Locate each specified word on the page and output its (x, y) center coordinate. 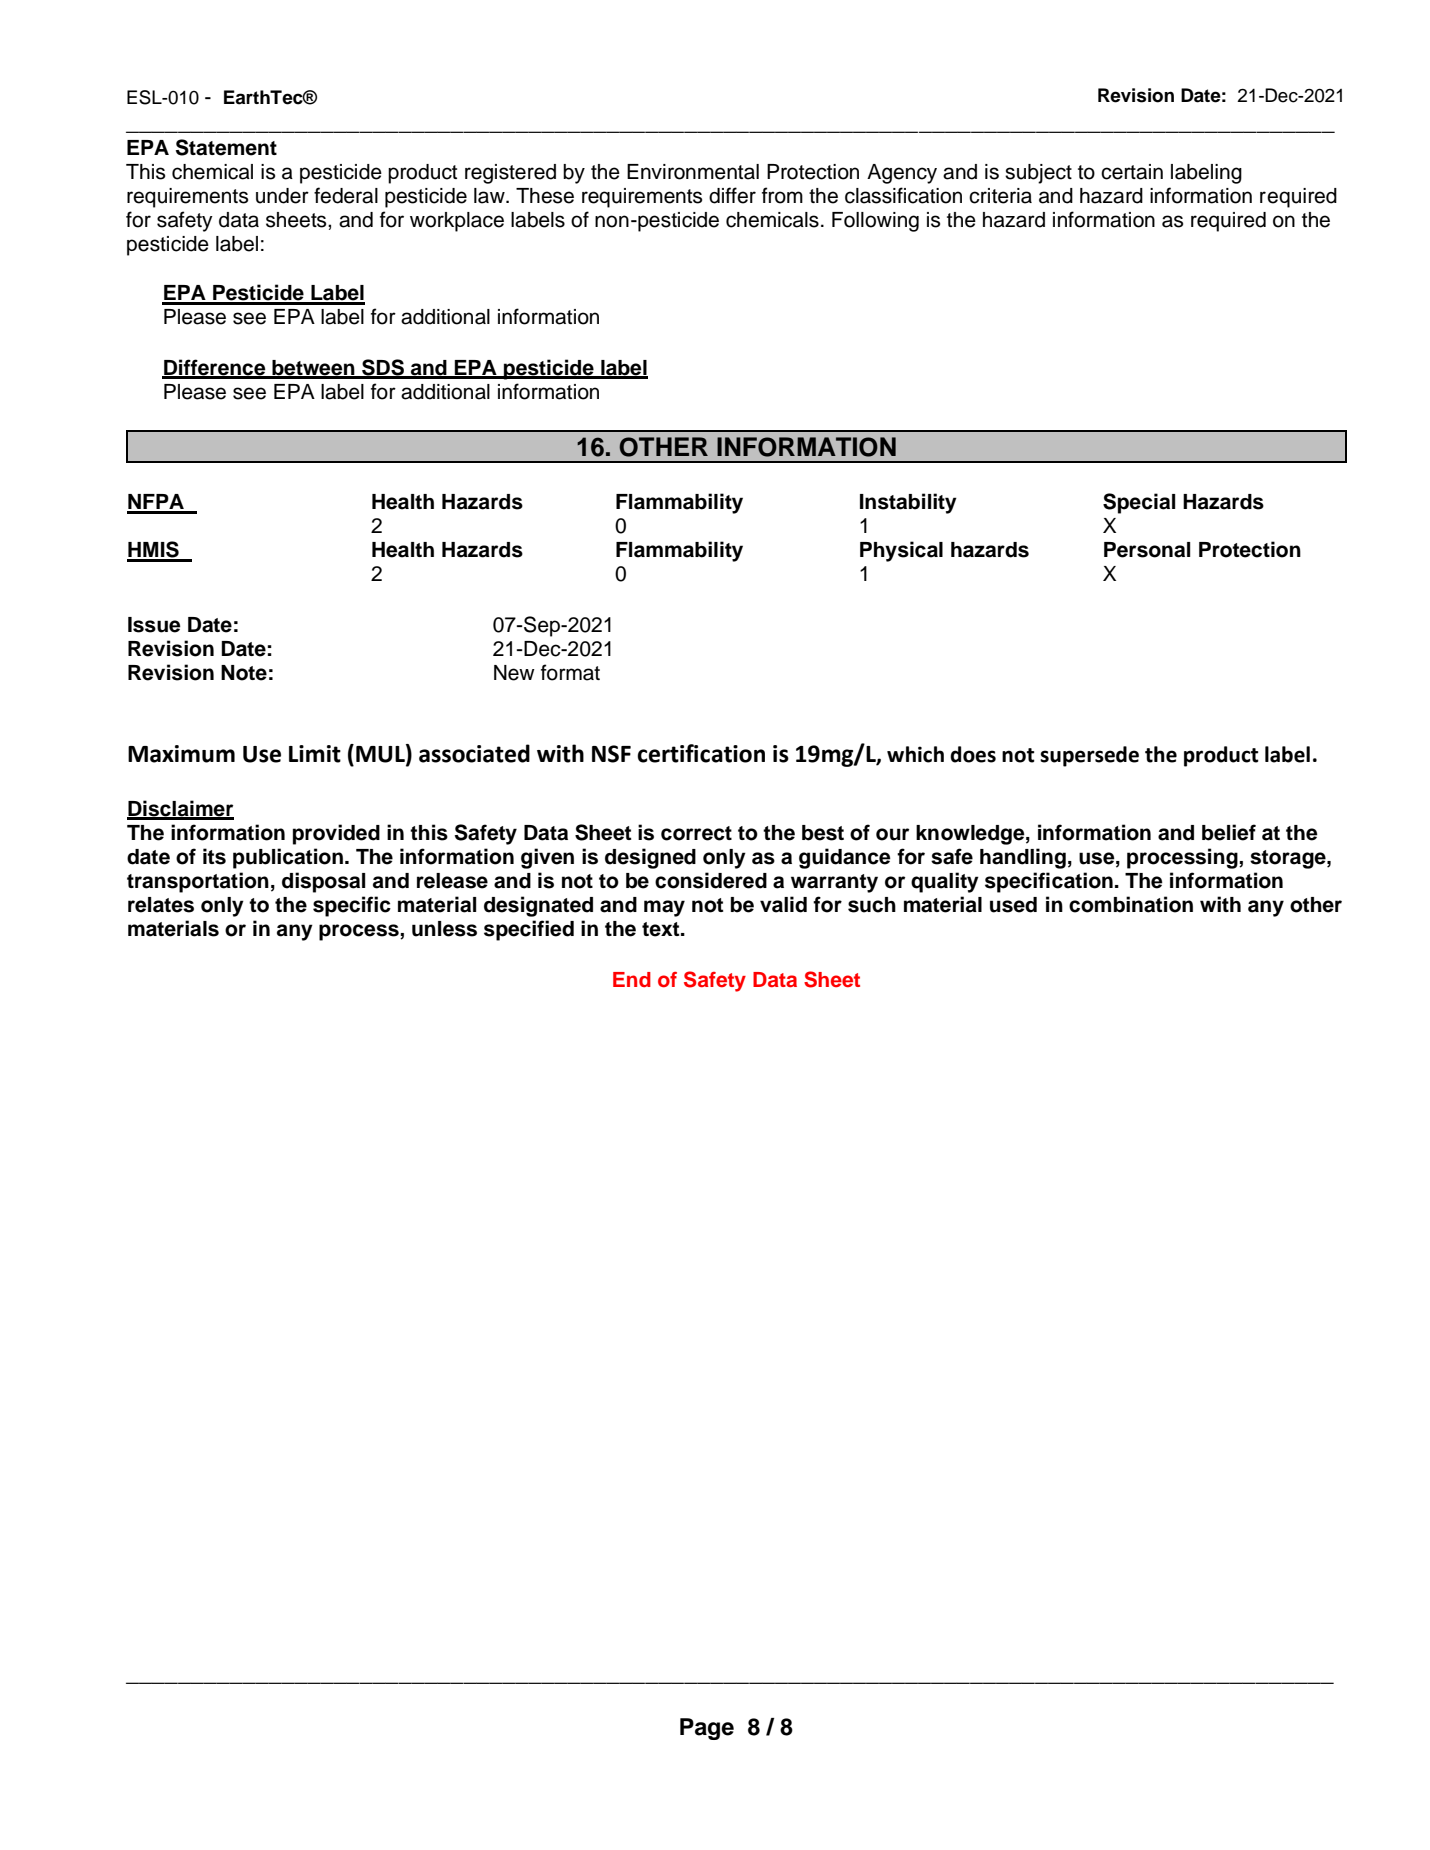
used (1013, 905)
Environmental (693, 172)
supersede (1089, 756)
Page (707, 1729)
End (632, 980)
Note (244, 673)
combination (1131, 904)
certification (701, 753)
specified (529, 930)
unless (444, 929)
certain (1132, 172)
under (282, 196)
